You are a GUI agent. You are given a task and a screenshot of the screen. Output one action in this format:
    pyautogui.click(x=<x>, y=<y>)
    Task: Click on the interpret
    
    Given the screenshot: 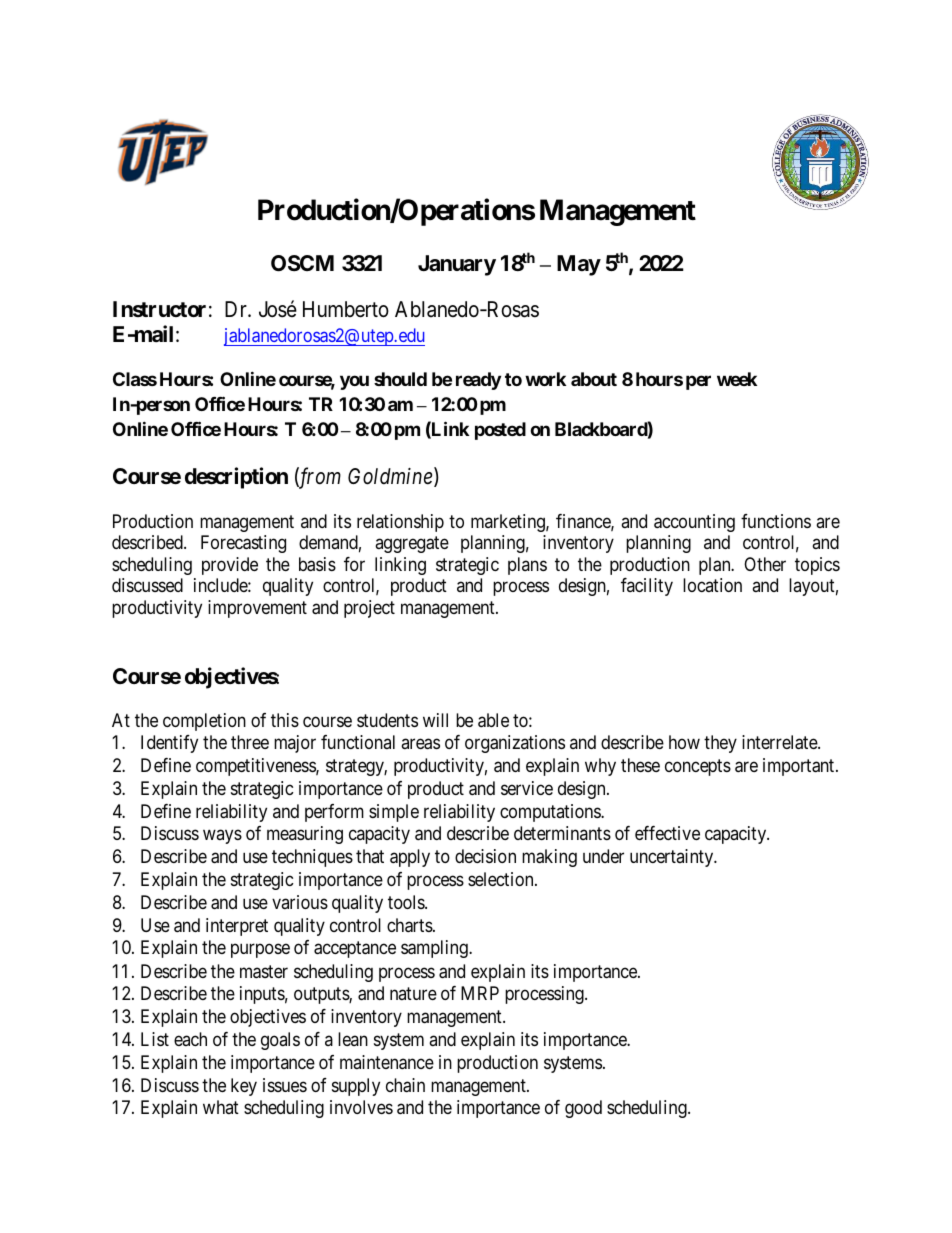 What is the action you would take?
    pyautogui.click(x=237, y=927)
